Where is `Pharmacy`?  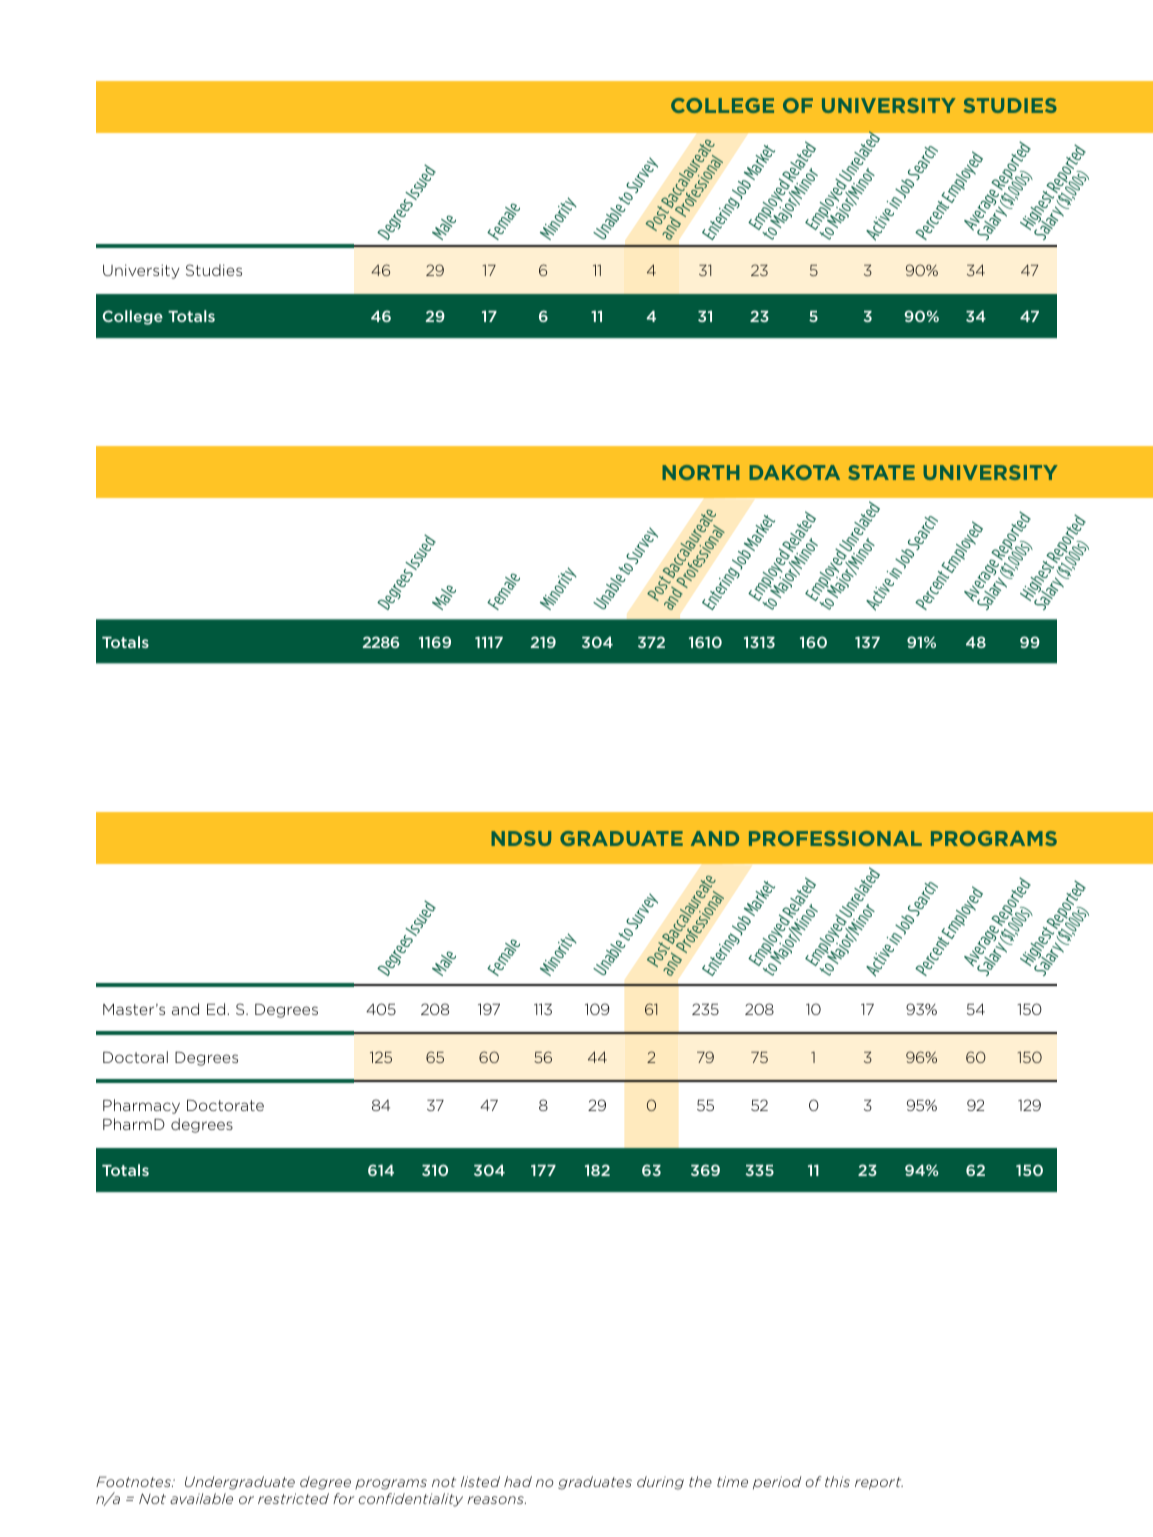 Pharmacy is located at coordinates (141, 1106).
